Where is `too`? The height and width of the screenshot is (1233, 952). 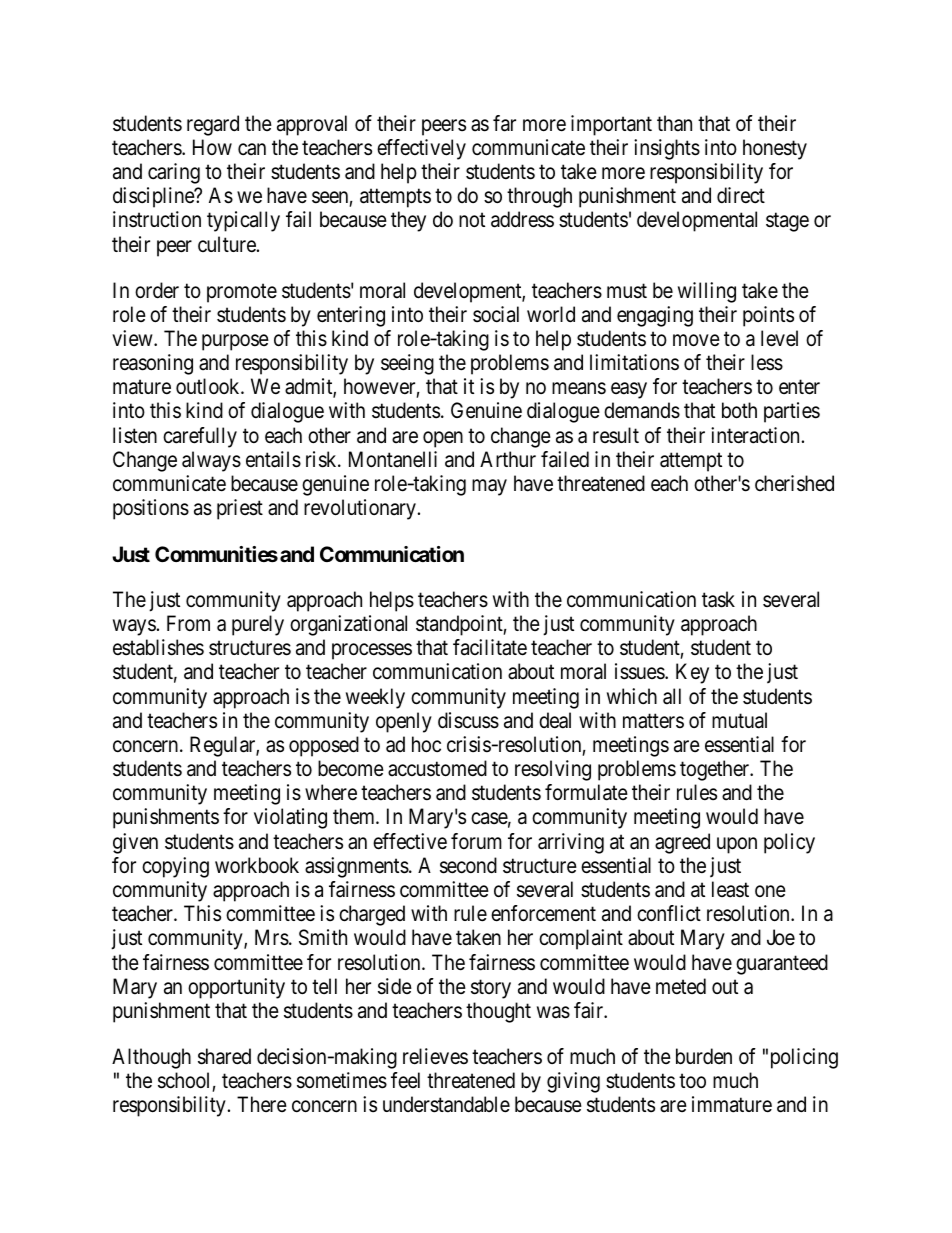 too is located at coordinates (692, 1081).
